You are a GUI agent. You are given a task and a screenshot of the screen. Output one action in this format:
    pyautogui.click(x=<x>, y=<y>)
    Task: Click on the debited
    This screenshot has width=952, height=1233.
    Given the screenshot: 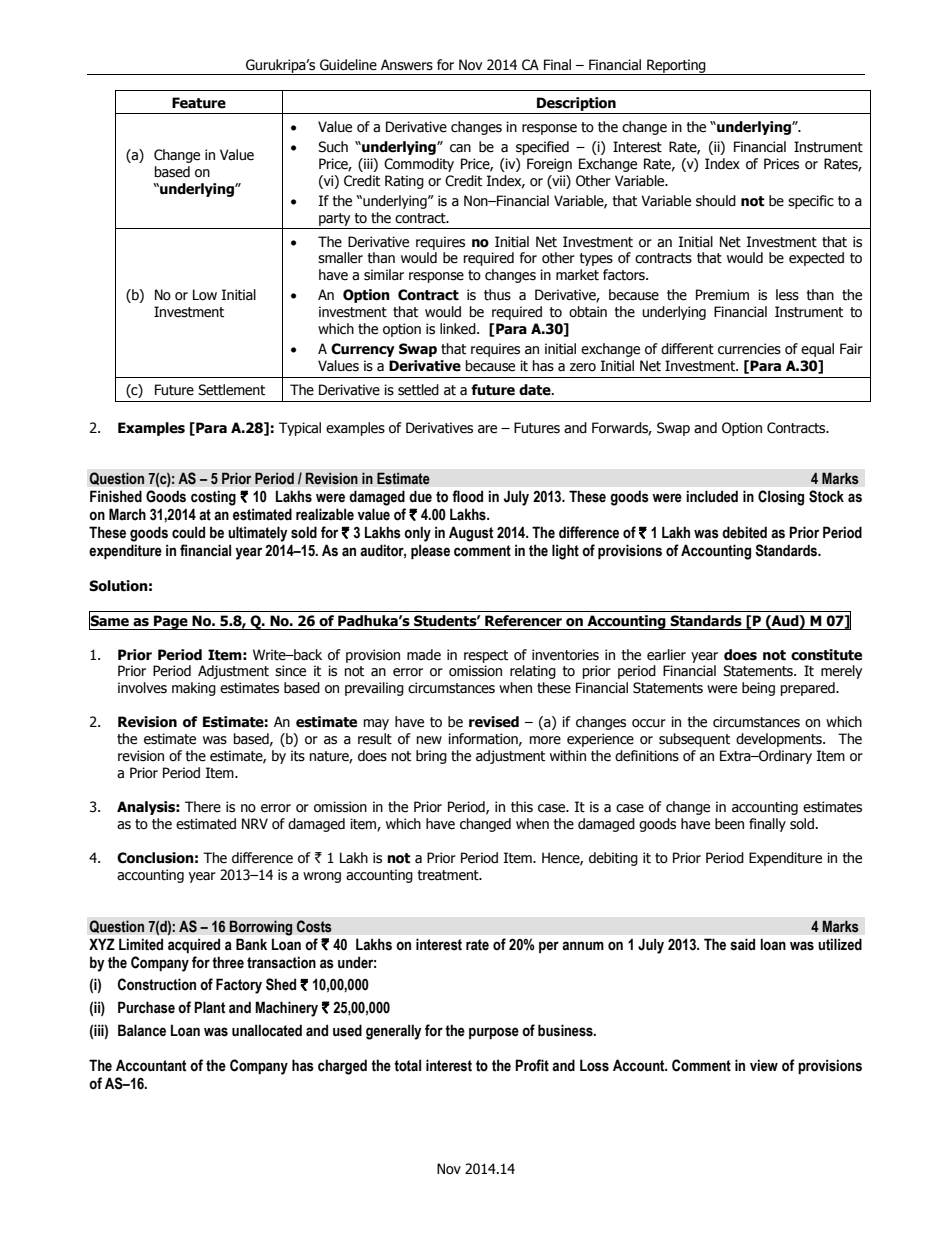 What is the action you would take?
    pyautogui.click(x=744, y=532)
